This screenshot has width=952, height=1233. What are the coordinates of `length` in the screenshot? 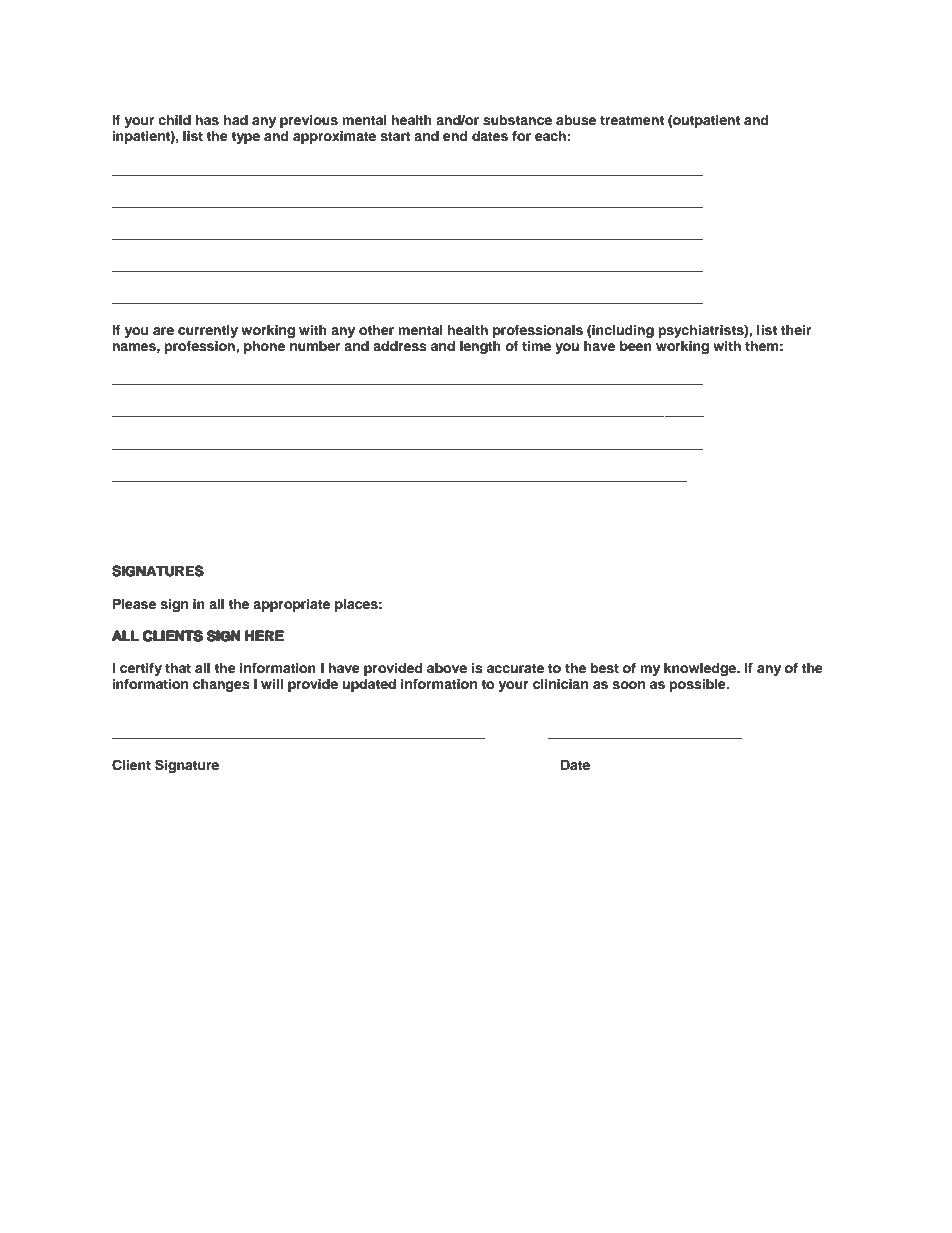 It's located at (480, 347).
